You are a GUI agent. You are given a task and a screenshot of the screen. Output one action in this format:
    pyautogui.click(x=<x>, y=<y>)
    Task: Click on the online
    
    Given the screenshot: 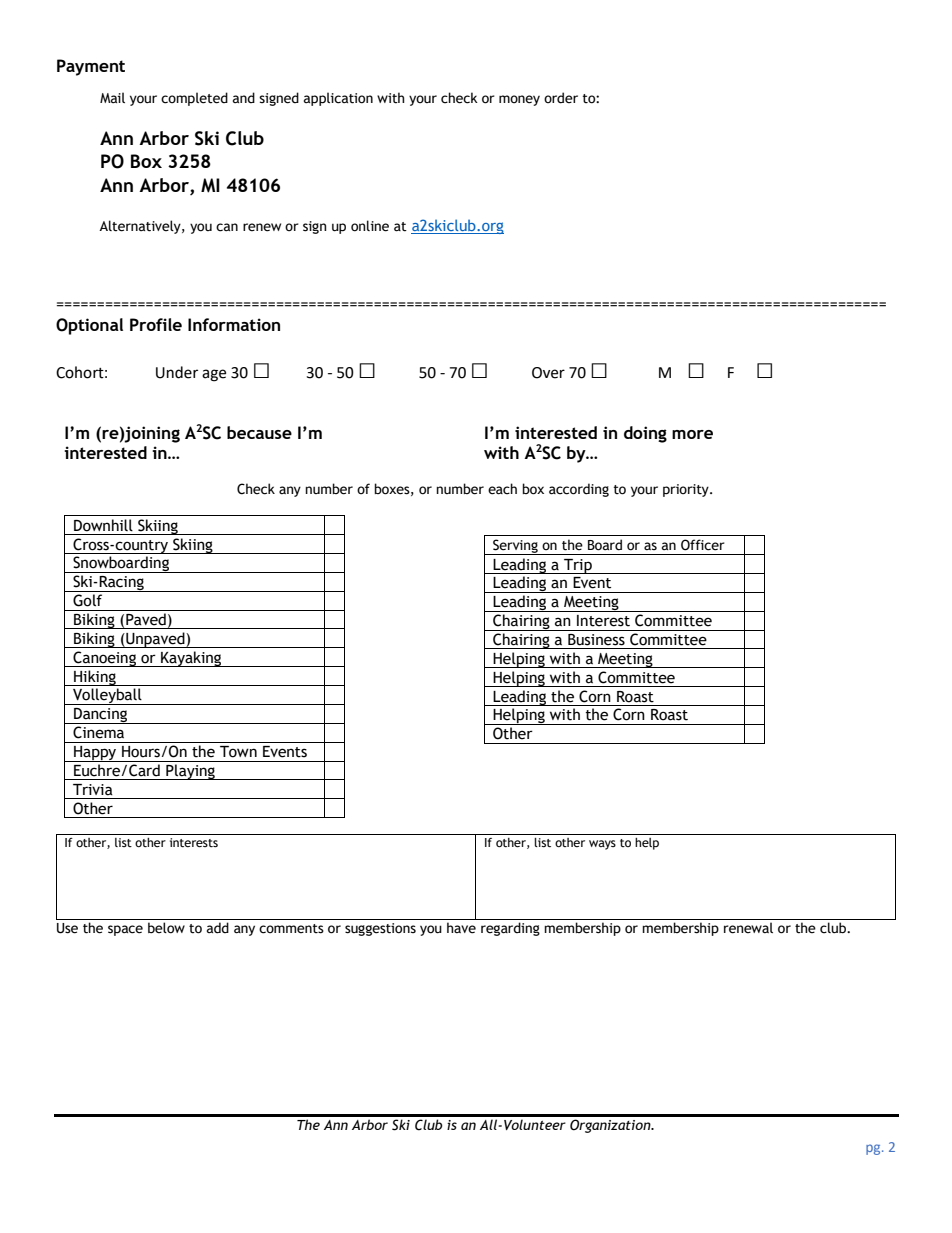 What is the action you would take?
    pyautogui.click(x=370, y=226)
